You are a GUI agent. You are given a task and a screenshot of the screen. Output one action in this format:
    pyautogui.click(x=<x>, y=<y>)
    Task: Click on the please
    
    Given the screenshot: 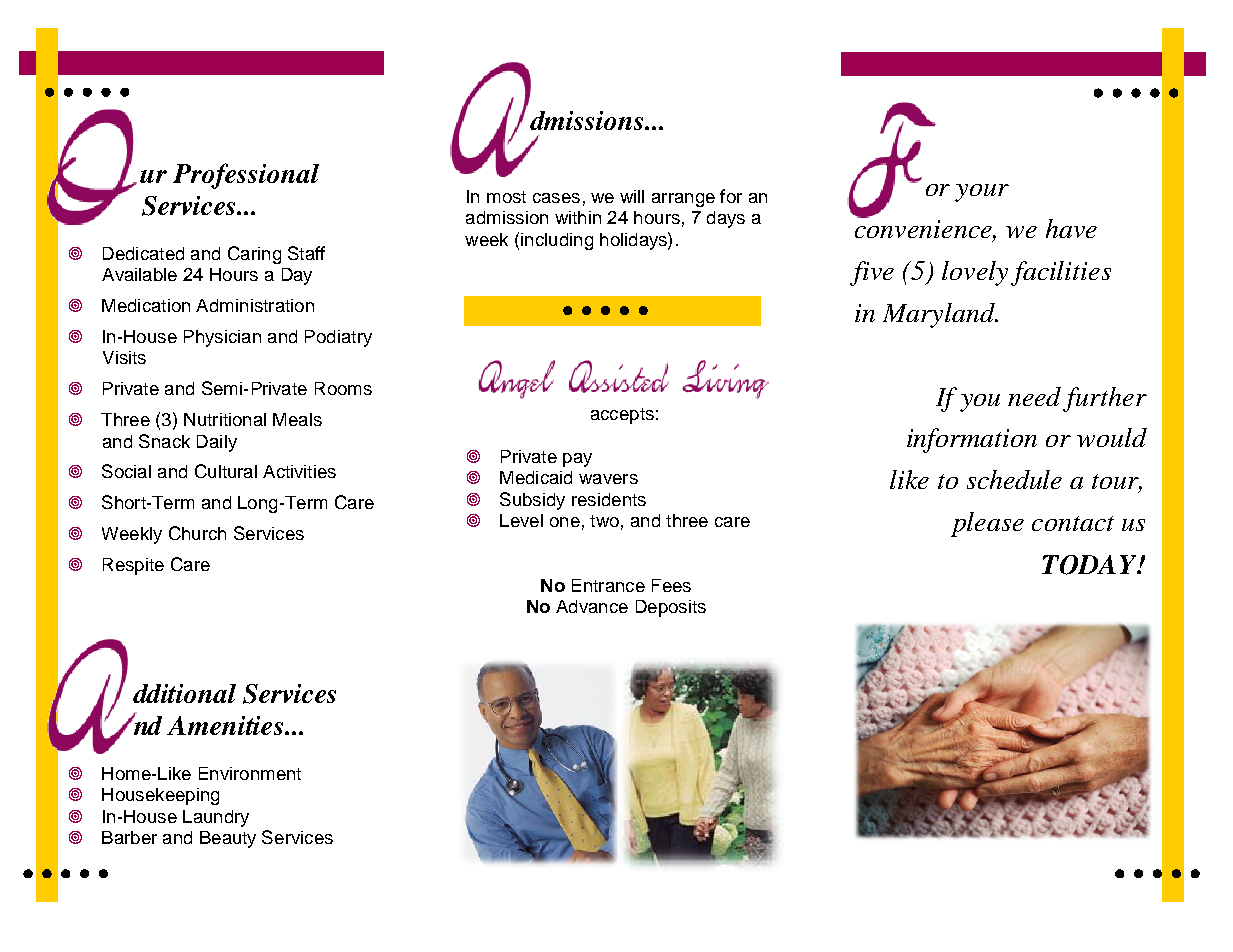 What is the action you would take?
    pyautogui.click(x=987, y=524)
